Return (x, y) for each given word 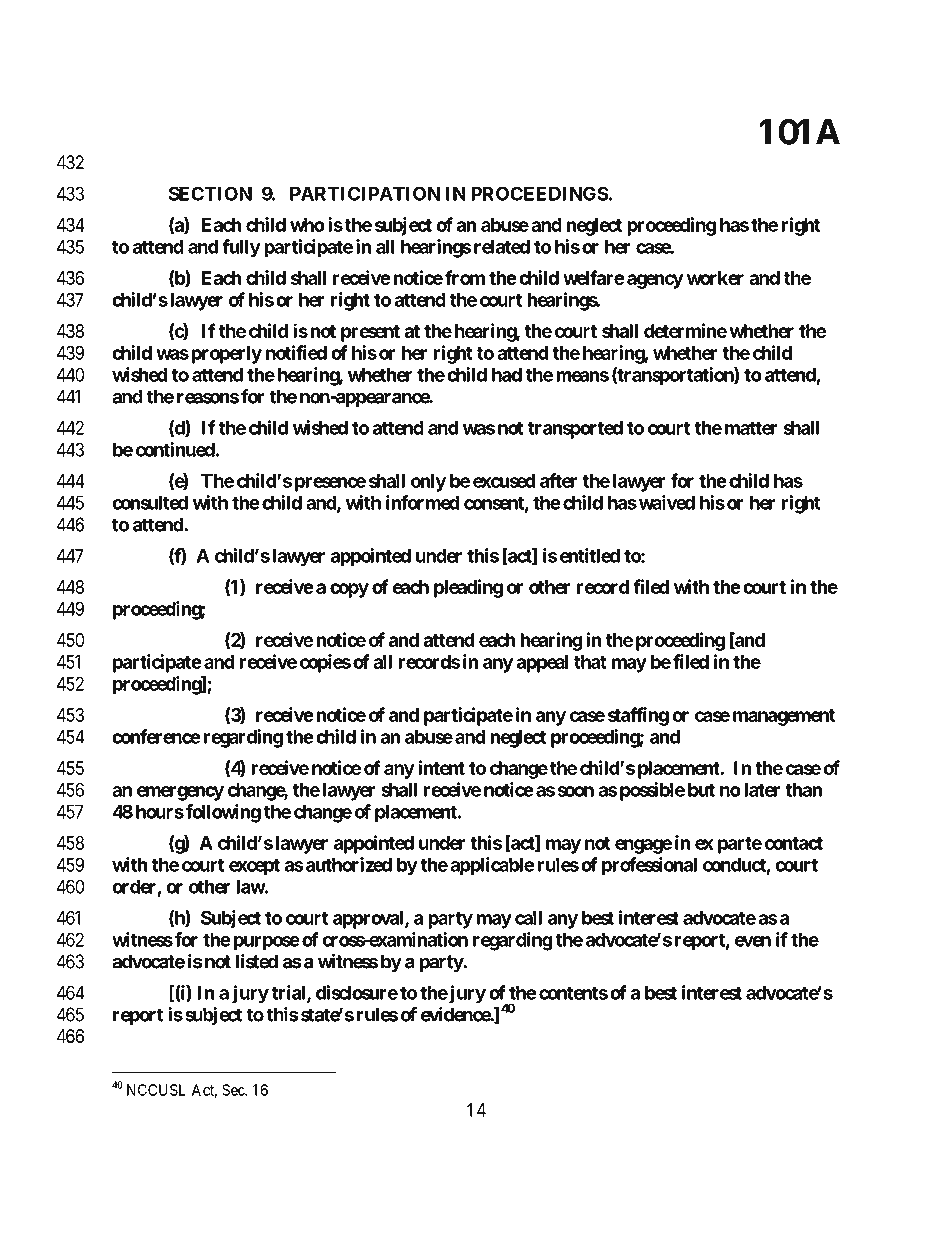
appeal (542, 664)
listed (257, 961)
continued (175, 449)
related (500, 247)
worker (715, 278)
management (784, 717)
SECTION (210, 193)
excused (504, 481)
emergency (180, 793)
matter (751, 428)
